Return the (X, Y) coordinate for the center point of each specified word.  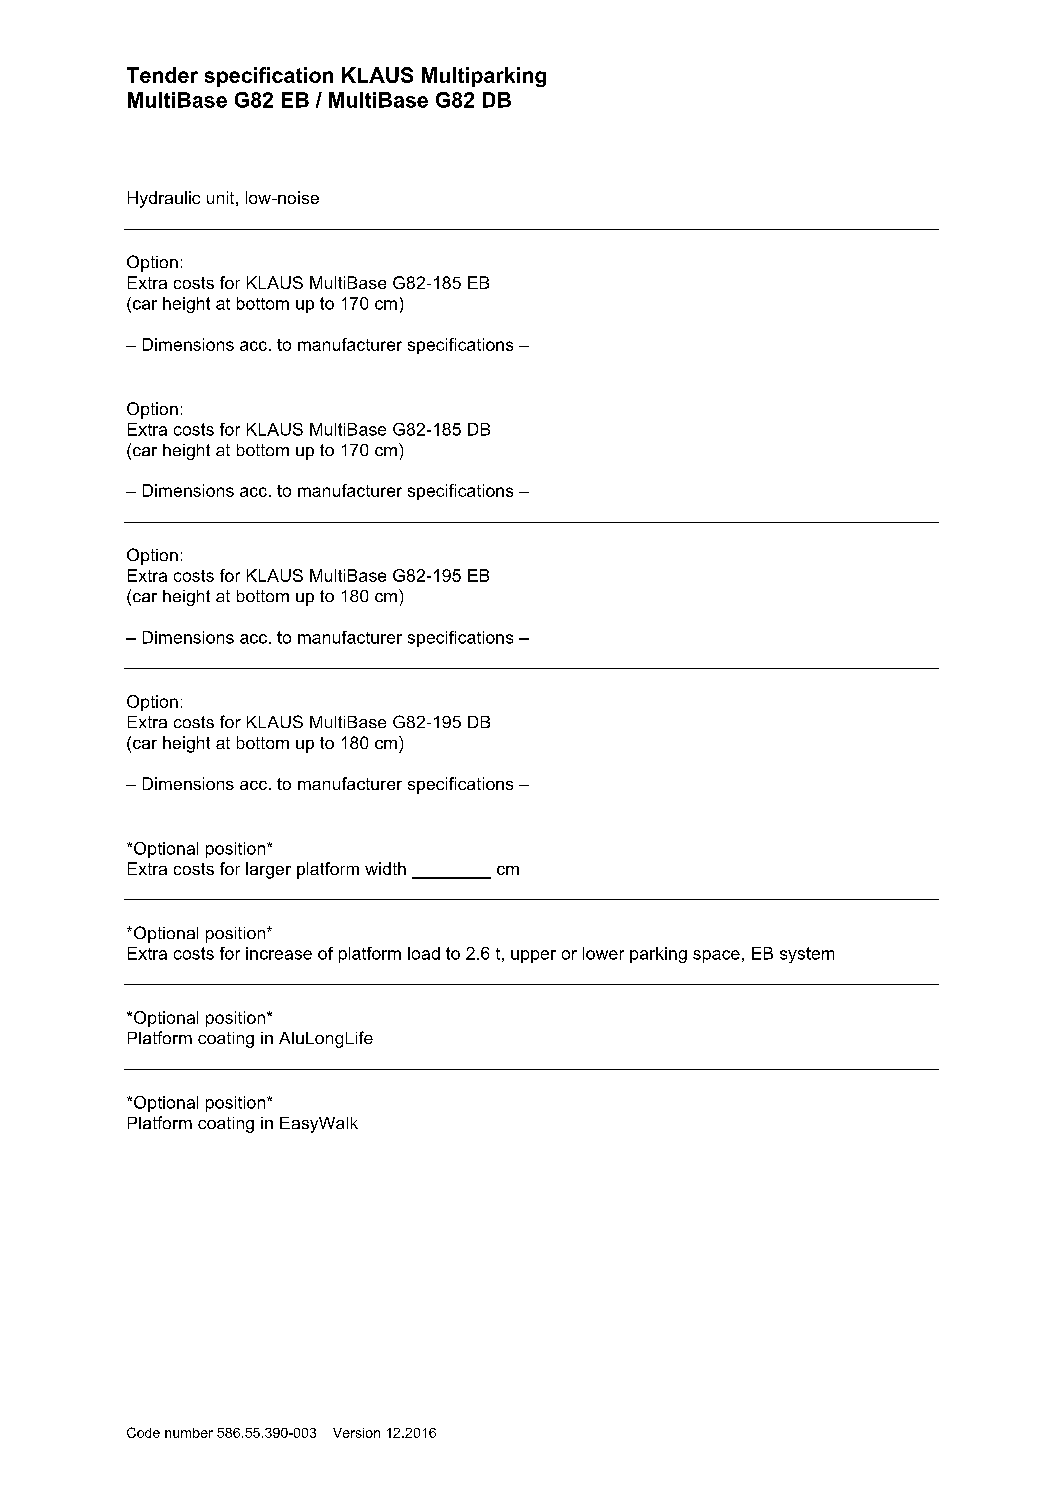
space (716, 956)
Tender (162, 75)
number (189, 1433)
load (424, 953)
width (385, 868)
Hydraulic (164, 199)
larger (268, 870)
